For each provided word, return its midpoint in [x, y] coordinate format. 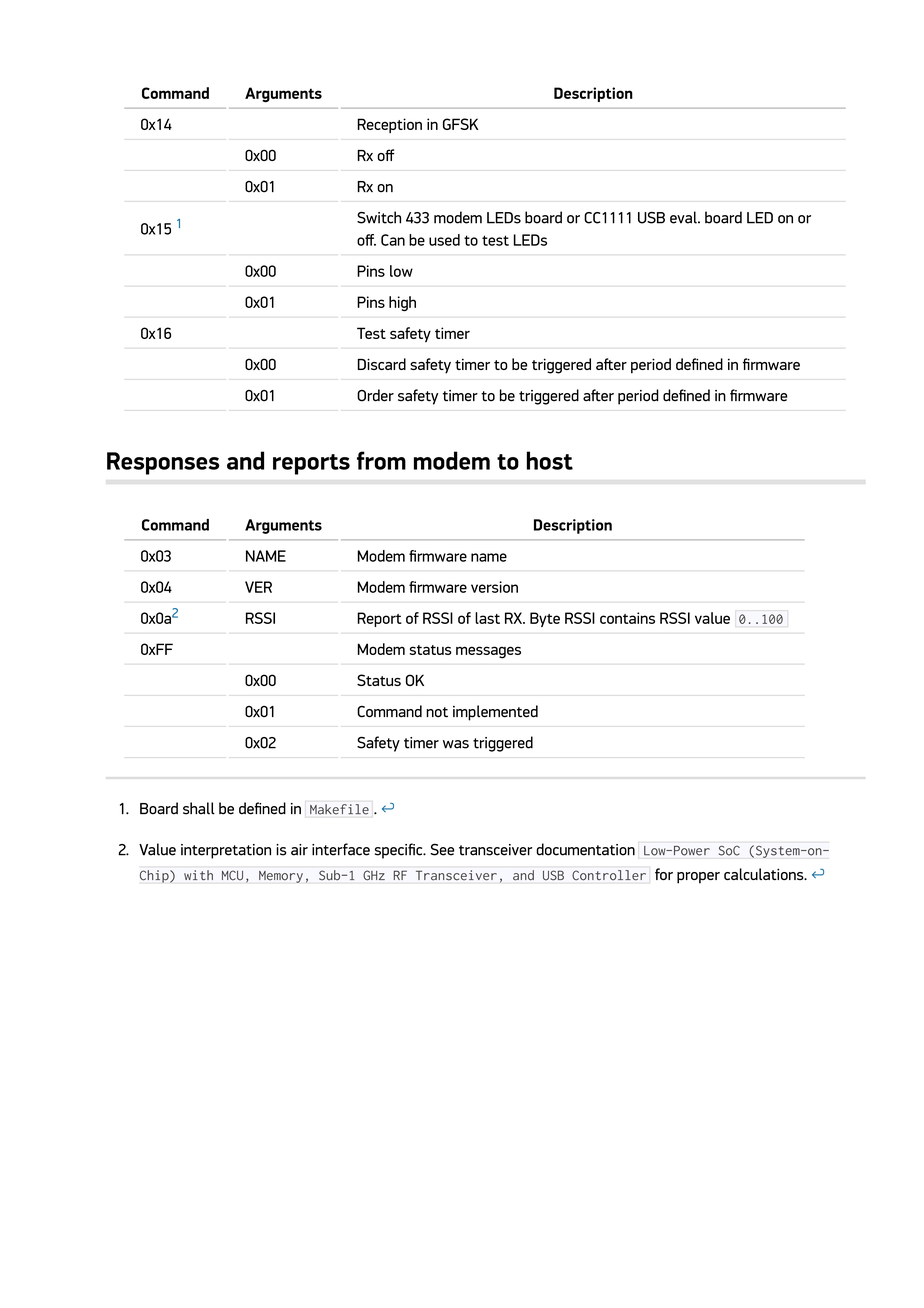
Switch [379, 217]
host [550, 460]
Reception [389, 125]
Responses [163, 463]
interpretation [226, 851]
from [381, 460]
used [444, 240]
